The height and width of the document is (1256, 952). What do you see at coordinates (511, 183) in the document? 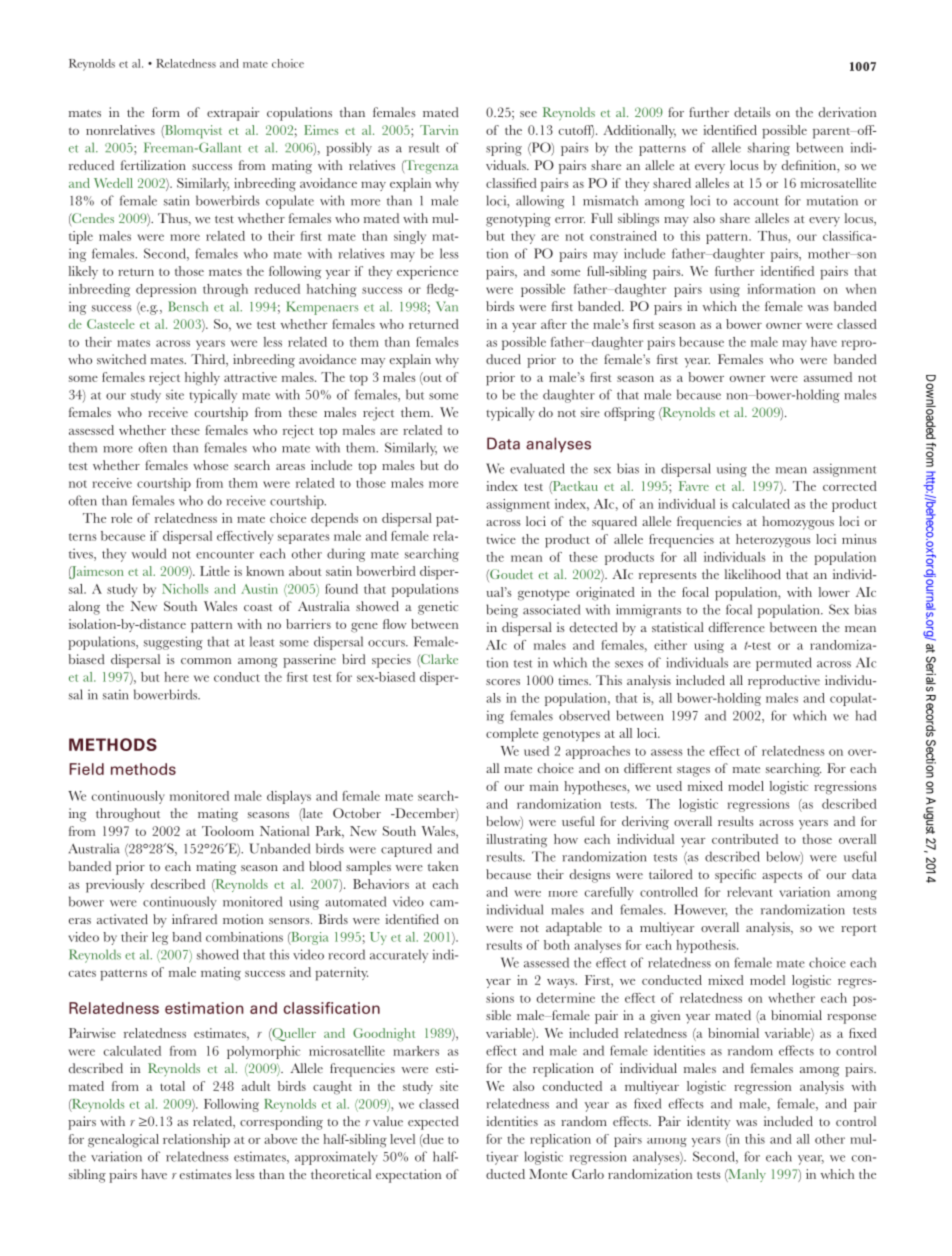
I see `classified` at bounding box center [511, 183].
